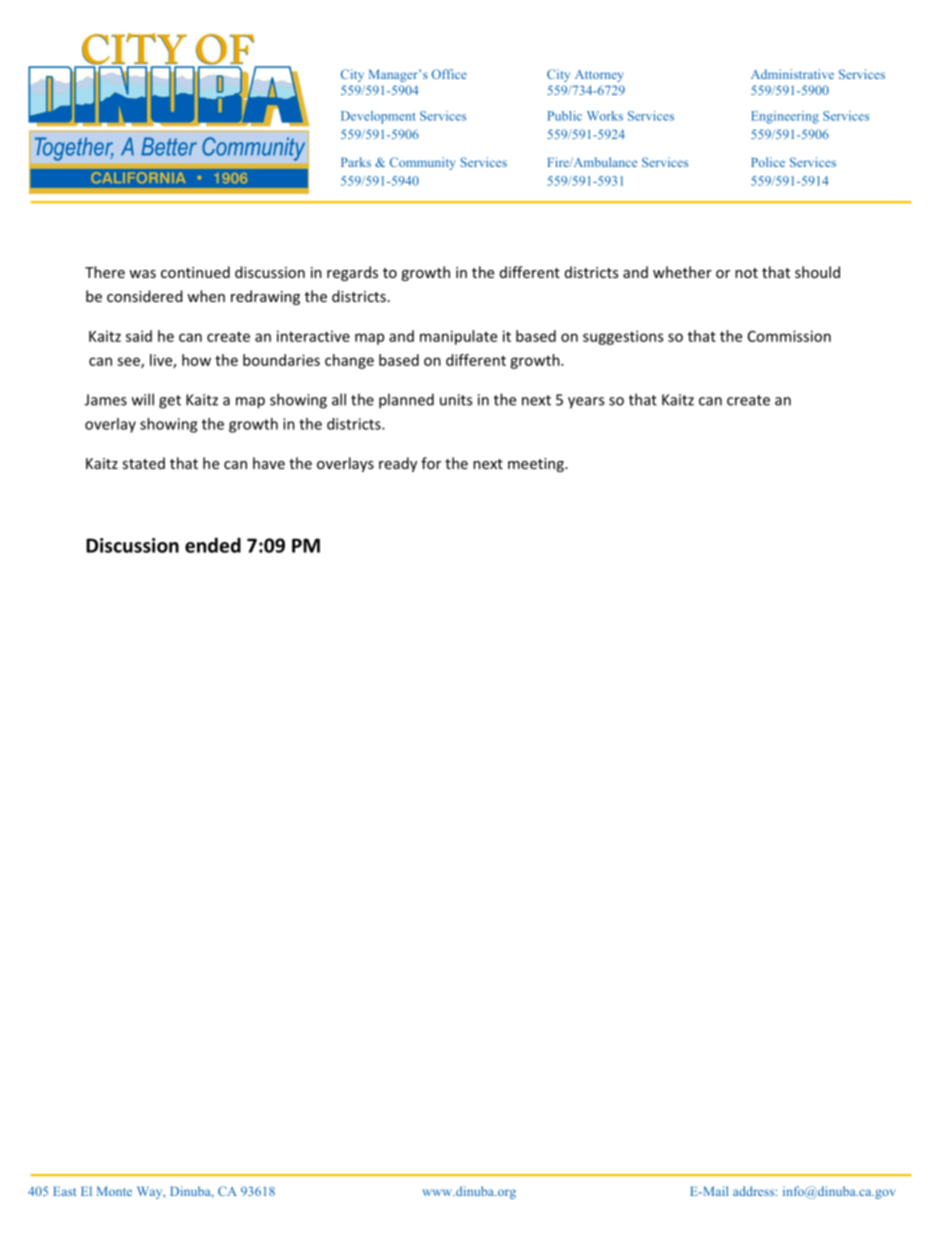 The width and height of the screenshot is (952, 1233). I want to click on ended, so click(213, 545).
